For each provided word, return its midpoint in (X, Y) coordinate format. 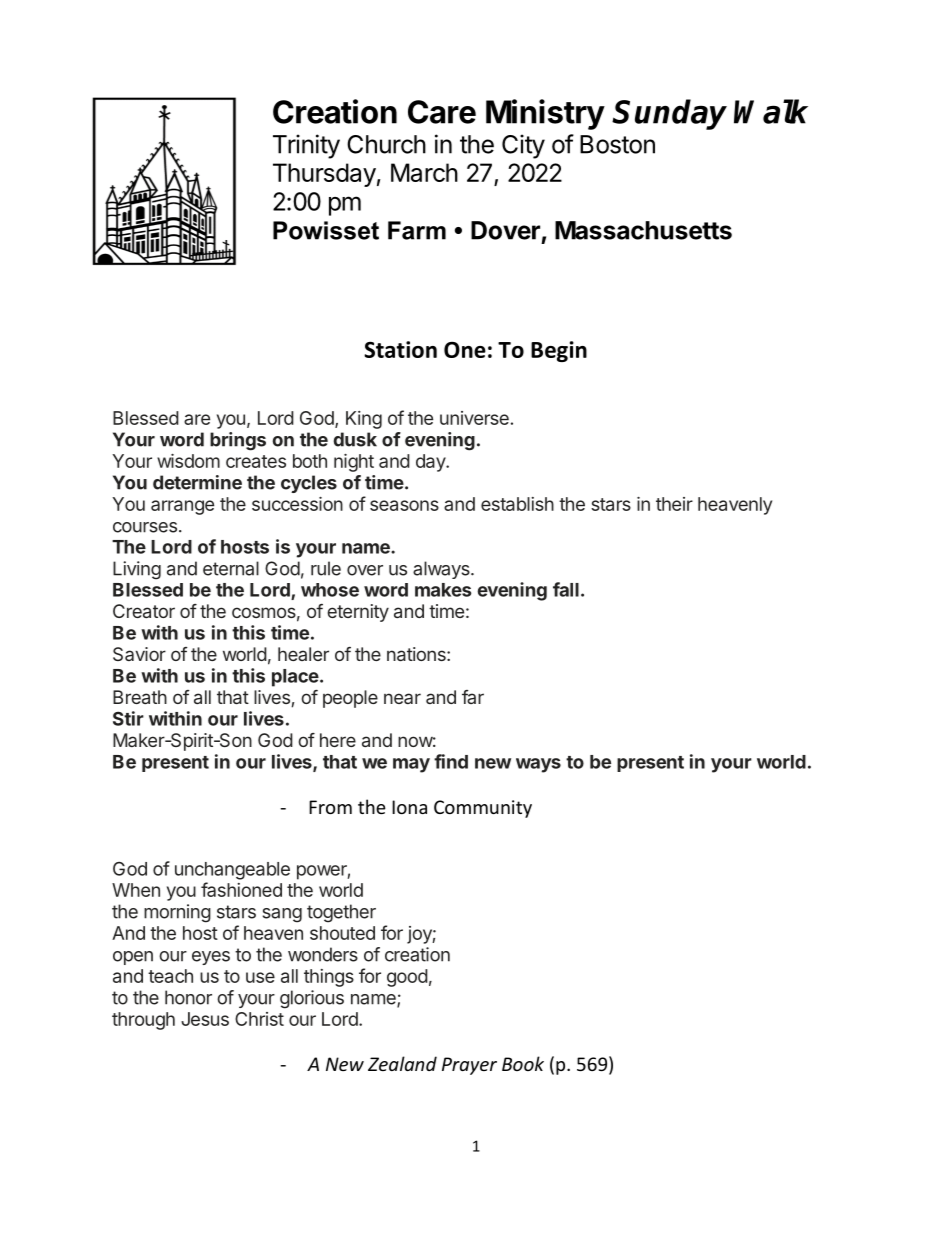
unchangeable (232, 871)
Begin (559, 351)
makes (443, 590)
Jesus (205, 1019)
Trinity (306, 146)
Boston (617, 144)
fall (566, 589)
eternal (231, 568)
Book (523, 1063)
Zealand (402, 1063)
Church (386, 144)
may (411, 765)
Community (483, 809)
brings (238, 441)
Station (400, 349)
